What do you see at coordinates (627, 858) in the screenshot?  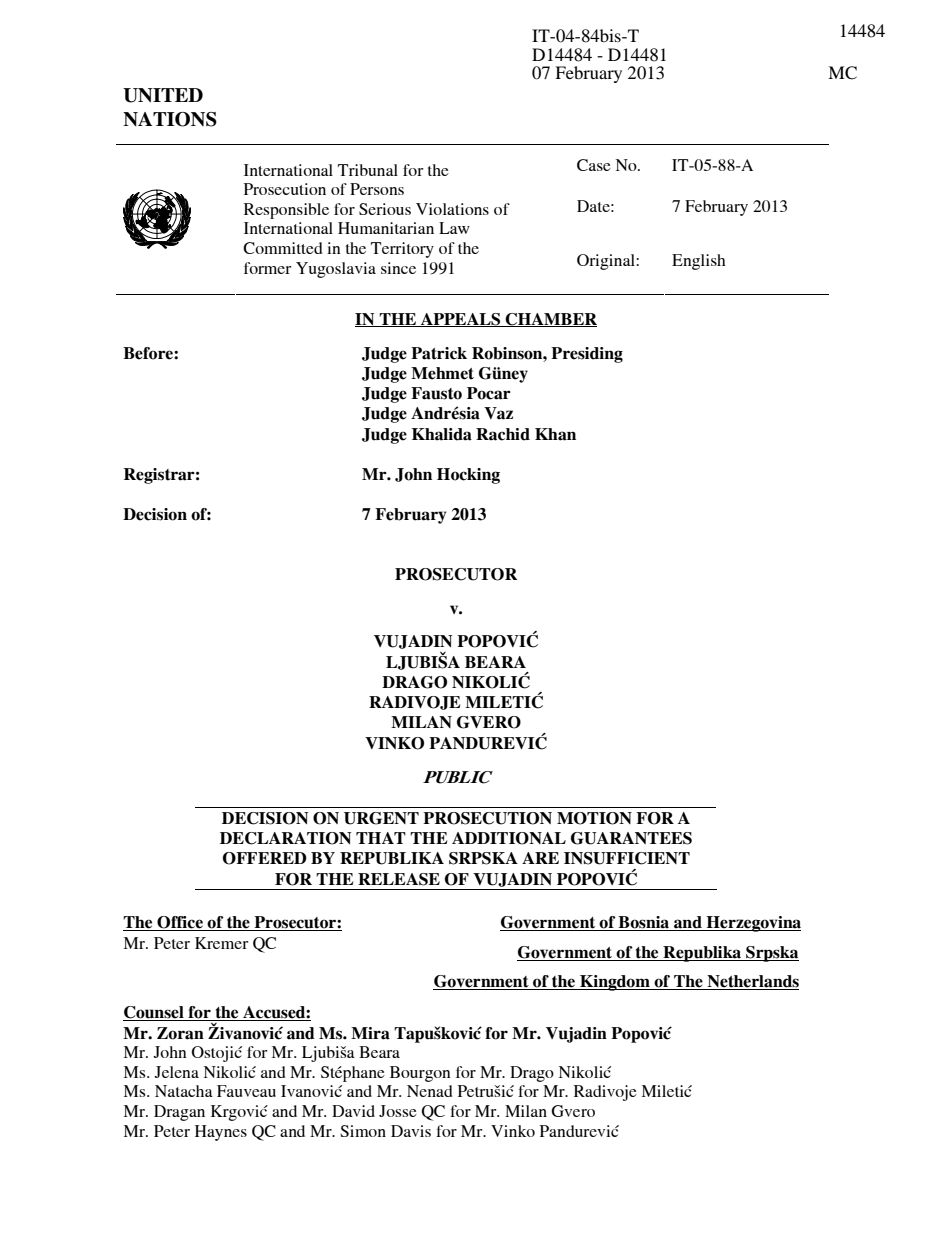 I see `INSUFFICIENT` at bounding box center [627, 858].
